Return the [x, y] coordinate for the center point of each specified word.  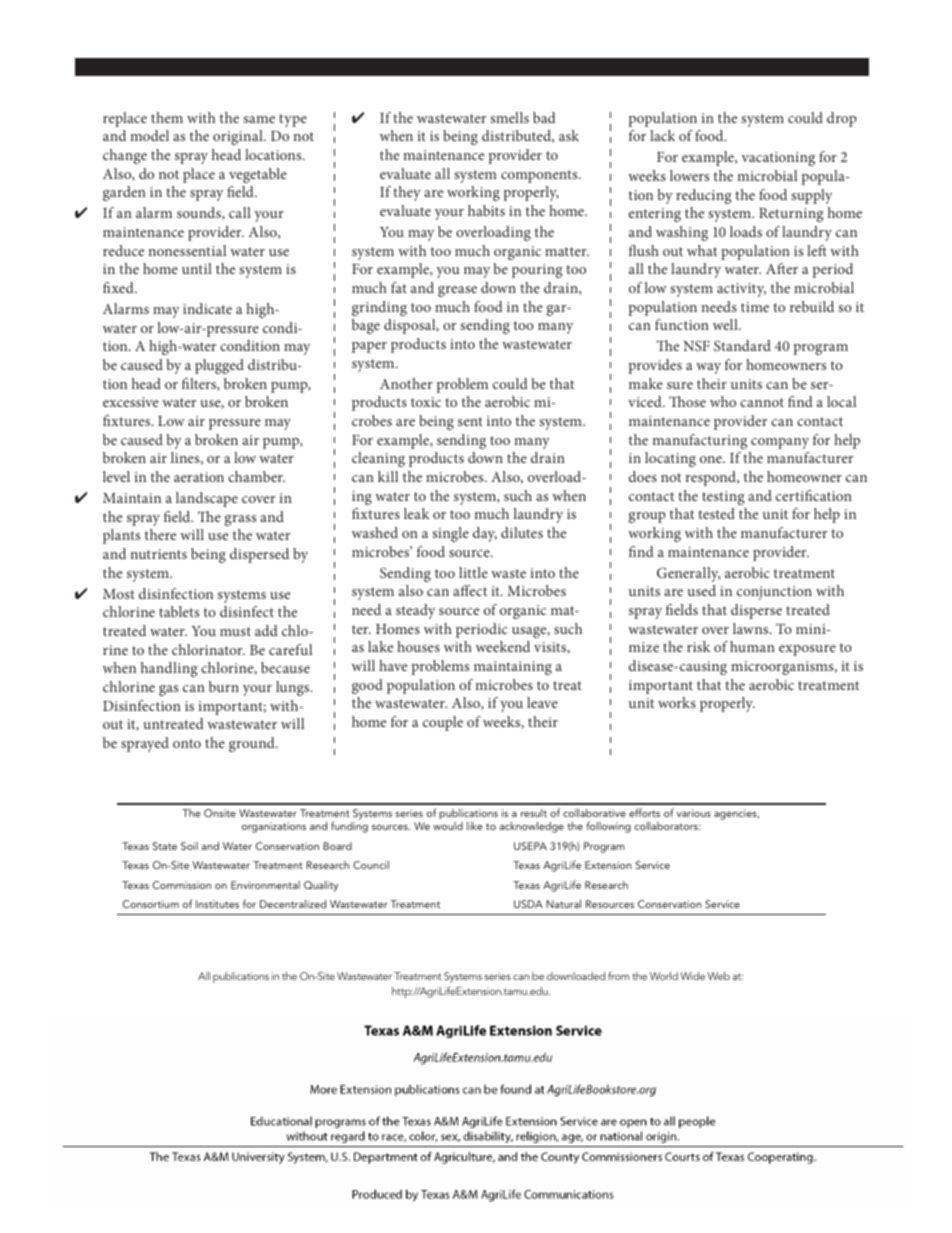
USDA [528, 904]
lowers [689, 175]
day [485, 534]
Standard [742, 345]
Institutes [217, 904]
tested [716, 513]
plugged [219, 366]
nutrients [158, 554]
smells [509, 117]
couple [443, 723]
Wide [692, 976]
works [677, 702]
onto [187, 743]
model [149, 135]
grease [457, 291]
